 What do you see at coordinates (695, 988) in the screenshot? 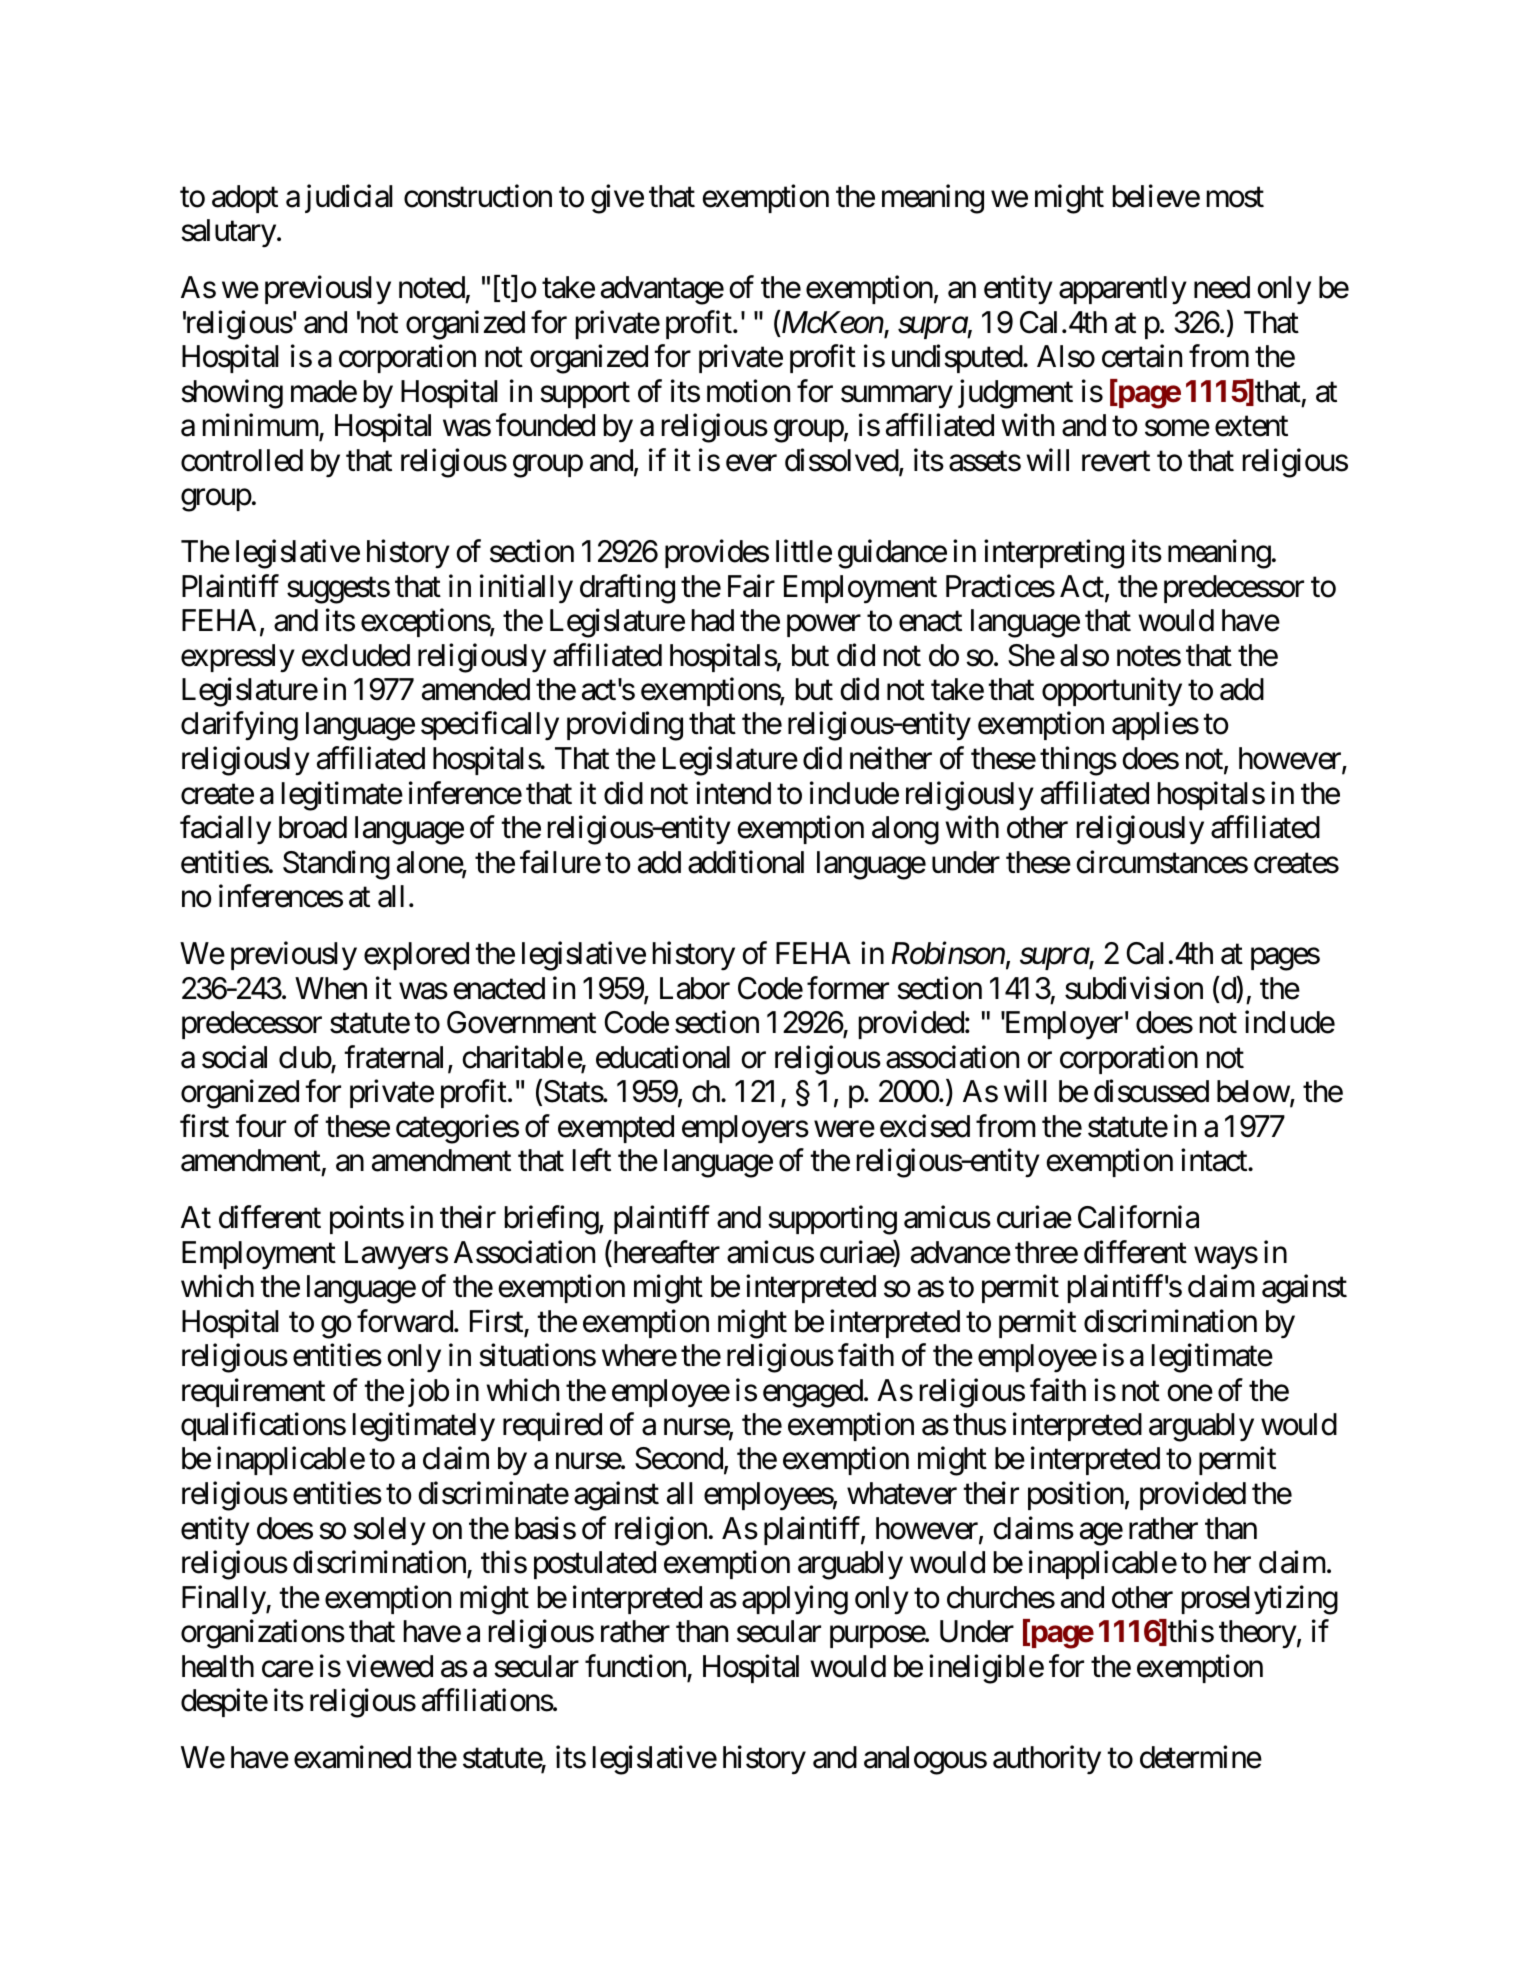
I see `Labor` at bounding box center [695, 988].
